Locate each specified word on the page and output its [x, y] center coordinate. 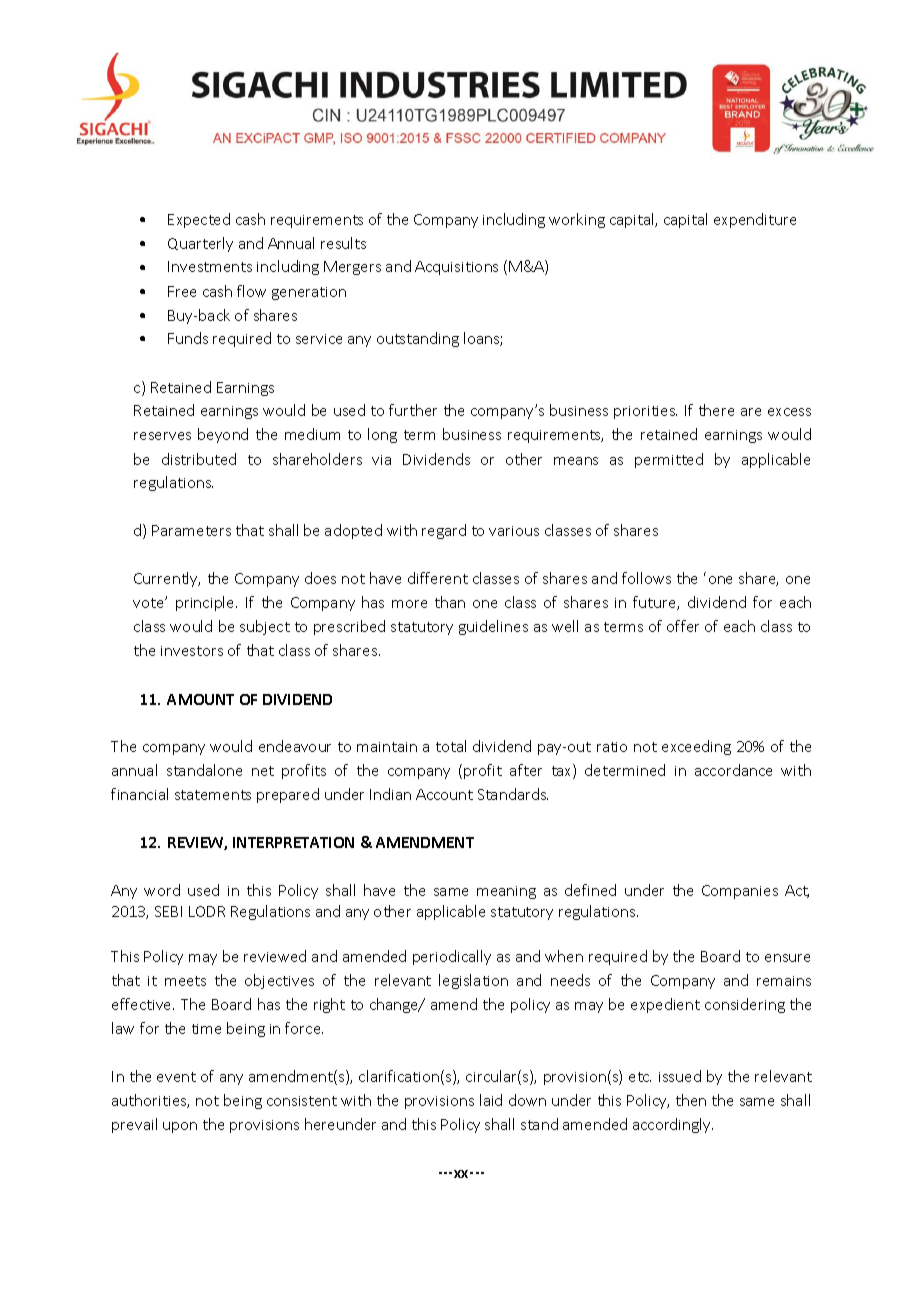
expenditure [755, 220]
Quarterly [200, 244]
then [691, 1100]
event [176, 1077]
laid [491, 1100]
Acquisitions [456, 268]
